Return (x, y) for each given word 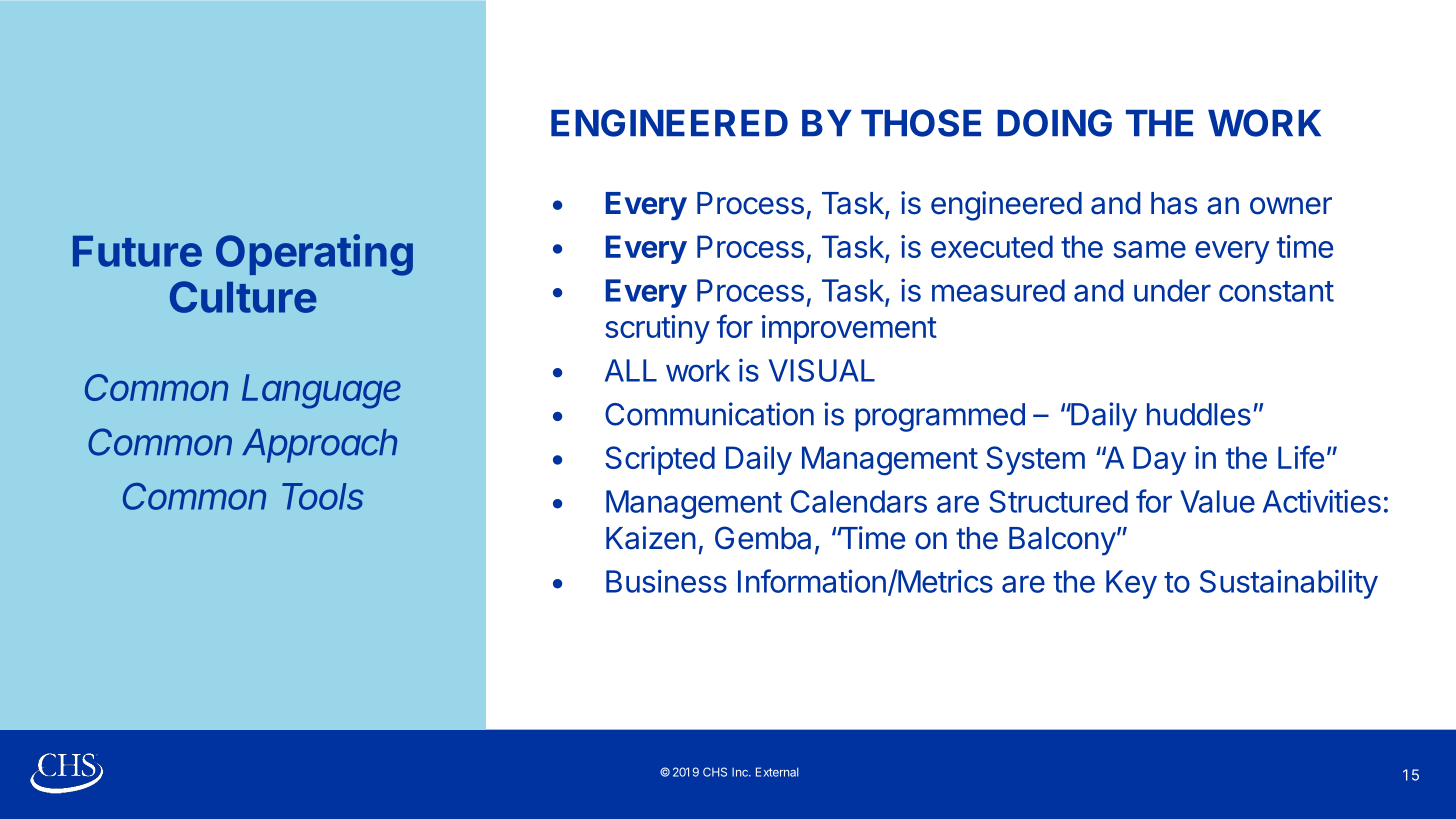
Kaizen (651, 538)
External (777, 772)
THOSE (921, 123)
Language (321, 391)
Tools (323, 496)
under (1172, 290)
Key (1131, 584)
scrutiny (657, 329)
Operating (314, 255)
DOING (1054, 123)
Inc (741, 772)
